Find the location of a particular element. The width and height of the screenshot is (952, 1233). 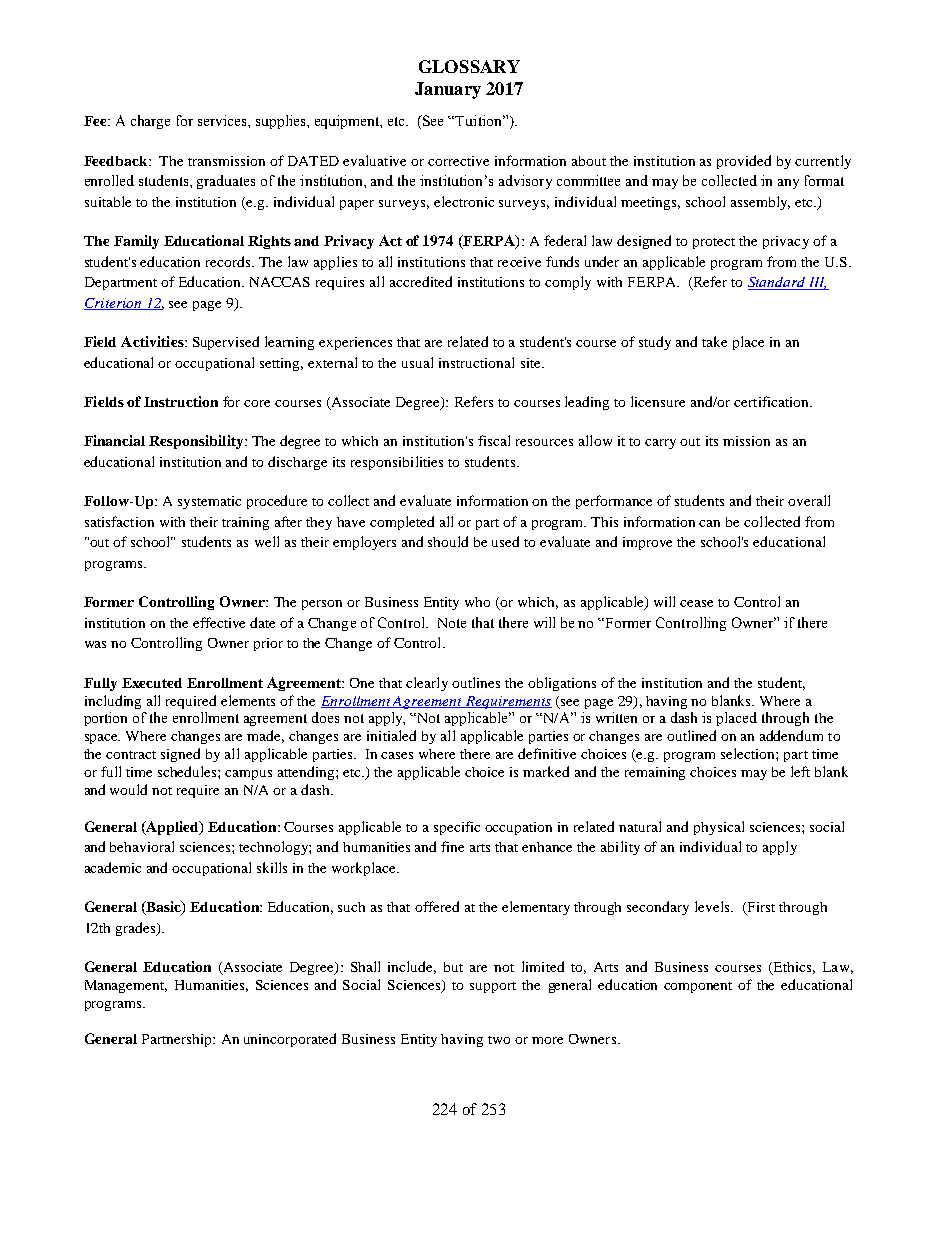

Feedback is located at coordinates (117, 161).
